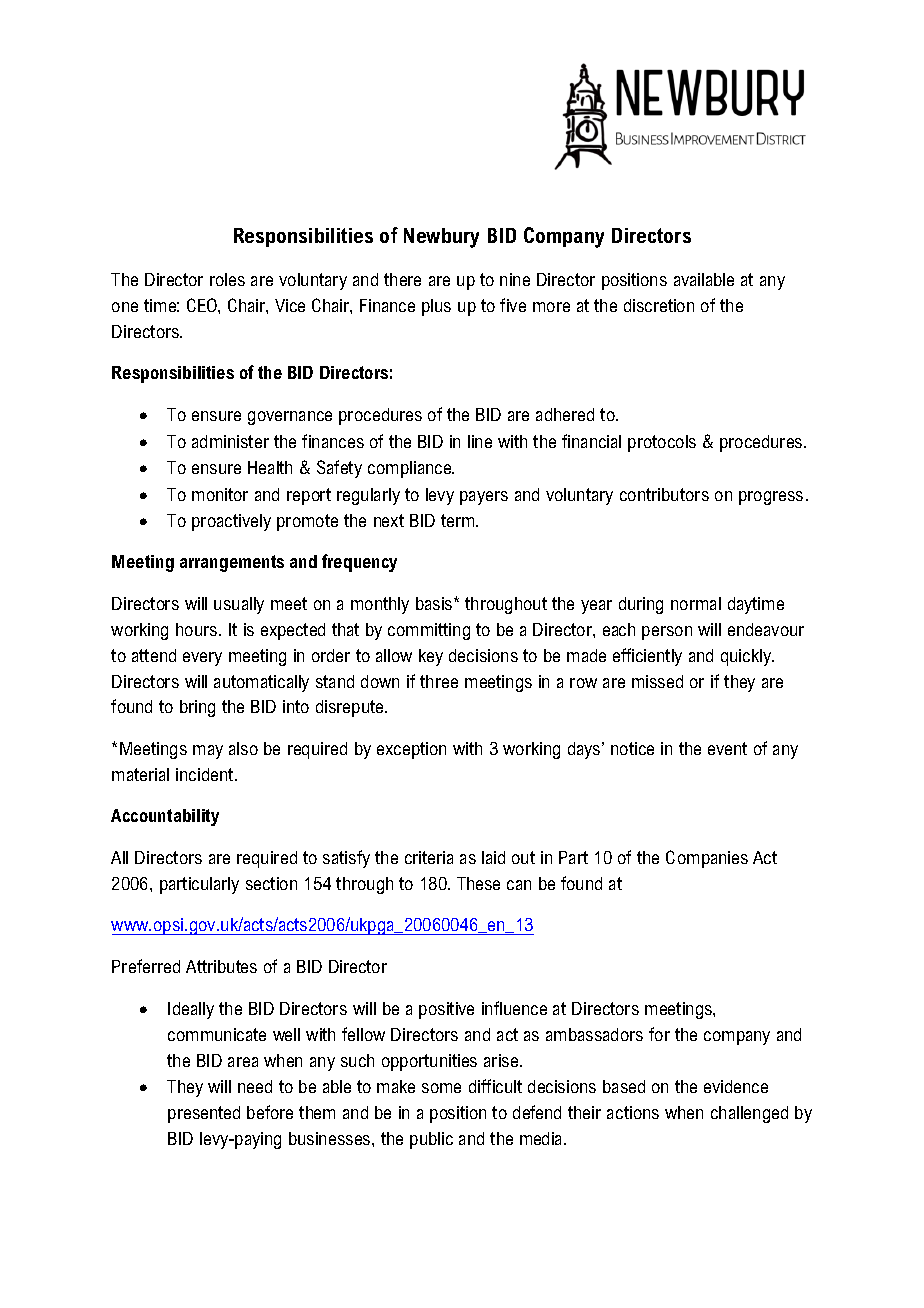  Describe the element at coordinates (204, 1114) in the page. I see `presented` at that location.
